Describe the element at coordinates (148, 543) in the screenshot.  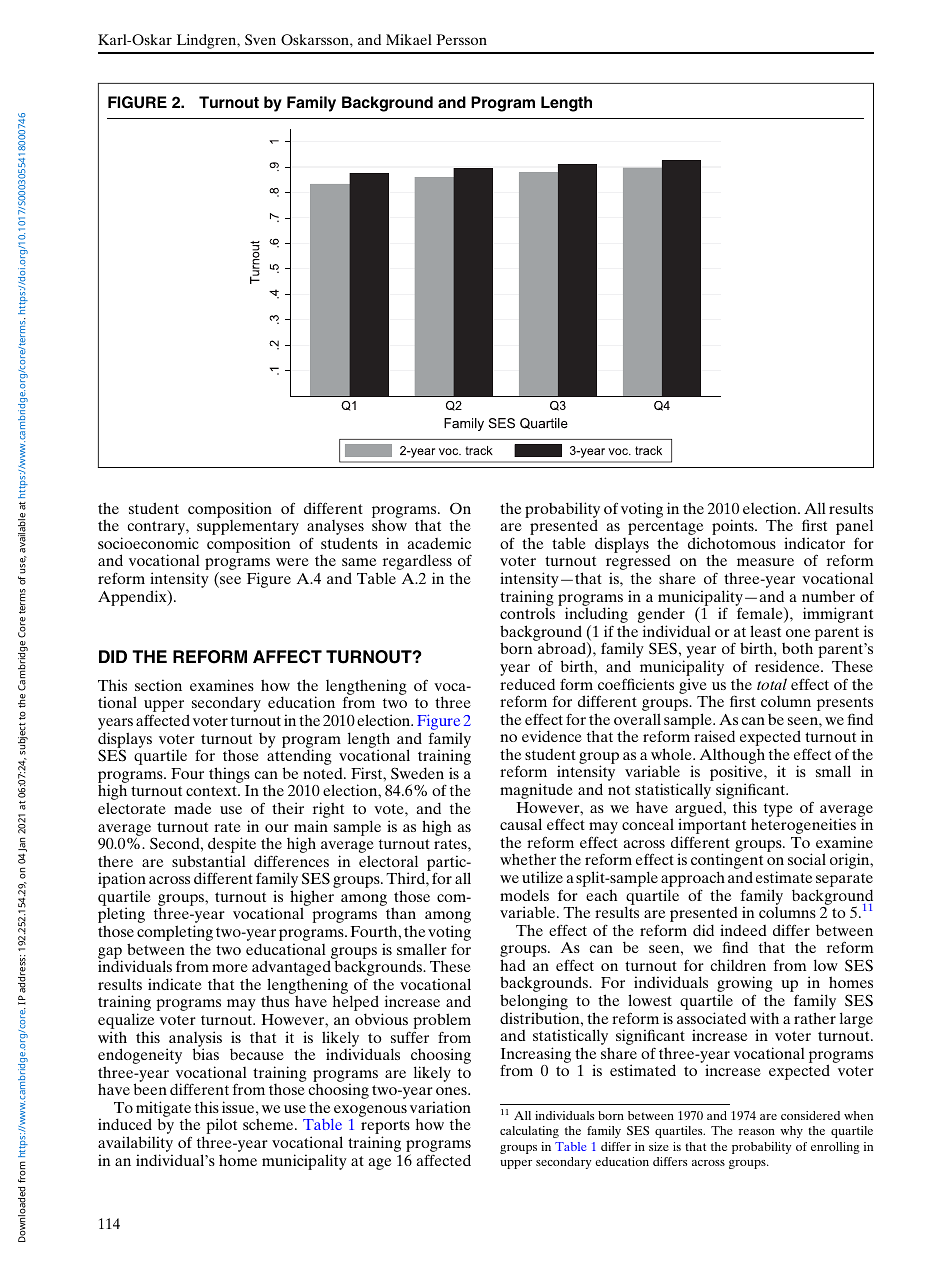
I see `socioeconomic` at that location.
